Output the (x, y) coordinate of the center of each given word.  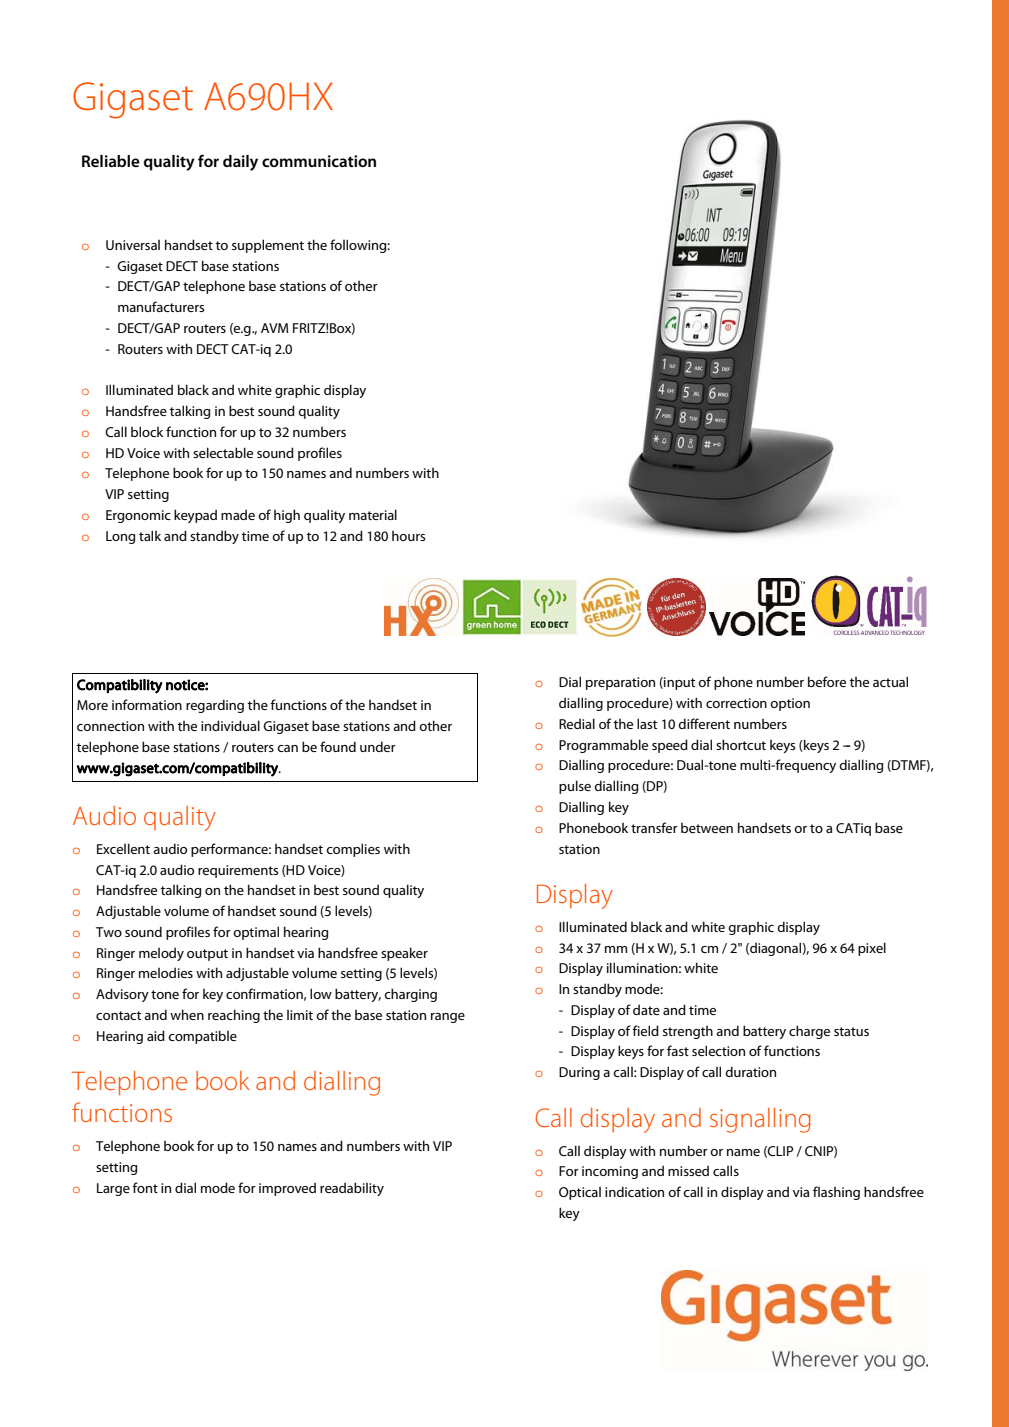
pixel (872, 949)
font (145, 1187)
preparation (620, 683)
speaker (404, 954)
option (790, 704)
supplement (268, 246)
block (147, 431)
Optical (580, 1193)
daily (240, 163)
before (827, 681)
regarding (215, 706)
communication (319, 161)
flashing (836, 1193)
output (207, 955)
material (373, 514)
